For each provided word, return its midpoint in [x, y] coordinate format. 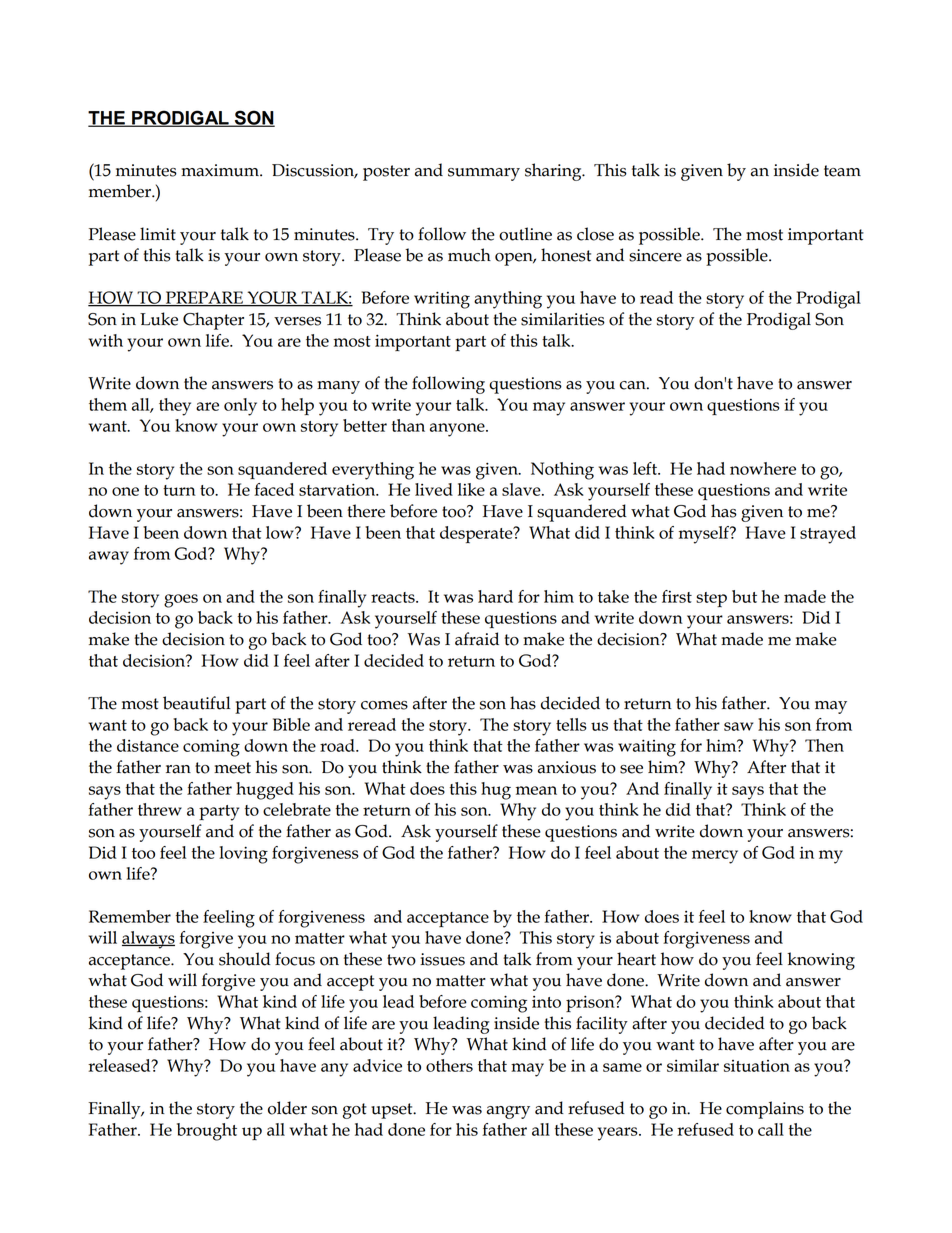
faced [274, 489]
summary [484, 174]
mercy [715, 857]
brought [207, 1132]
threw [160, 809]
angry [508, 1112]
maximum [221, 170]
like [471, 489]
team [842, 171]
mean [536, 790]
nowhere [763, 468]
